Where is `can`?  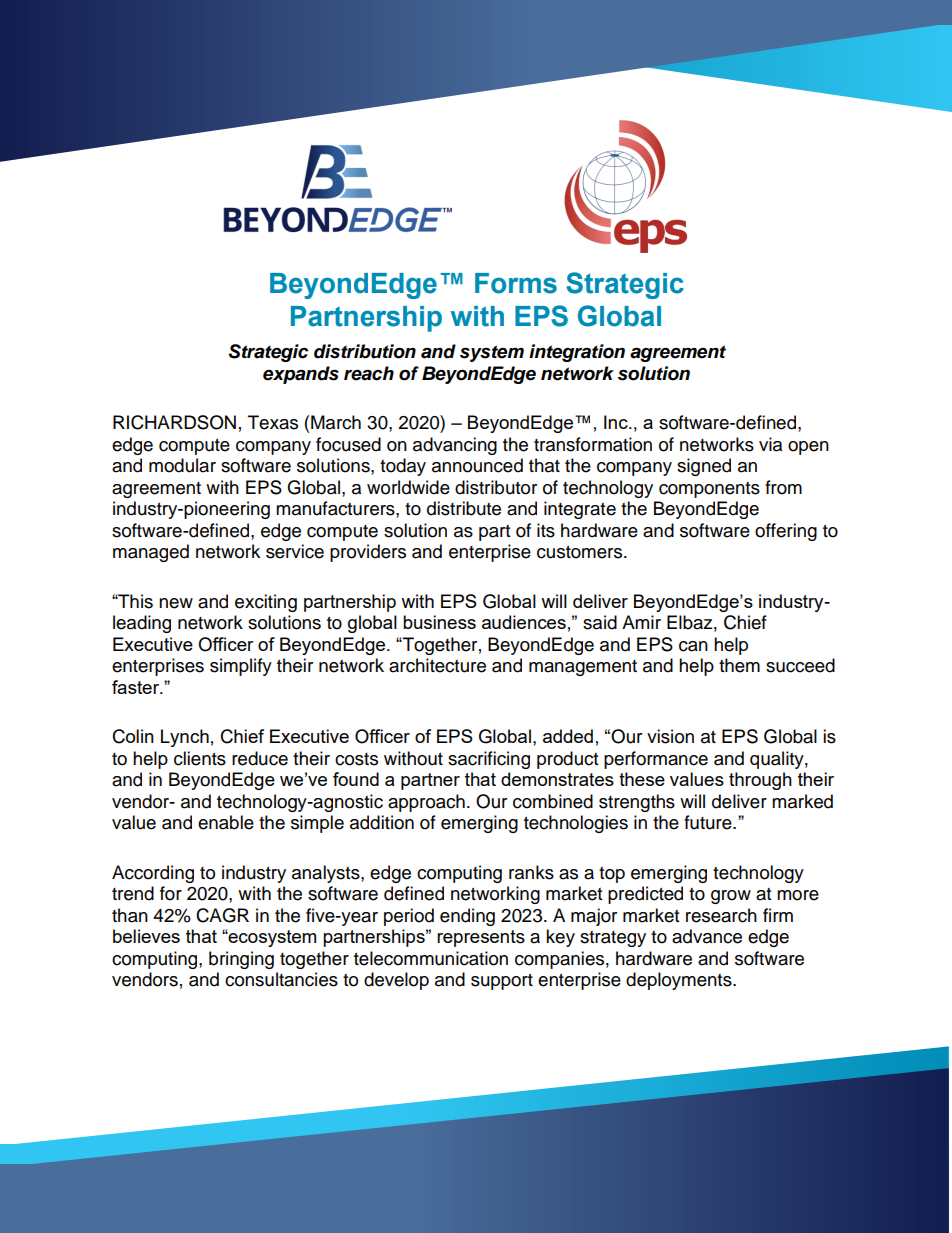 can is located at coordinates (693, 646).
